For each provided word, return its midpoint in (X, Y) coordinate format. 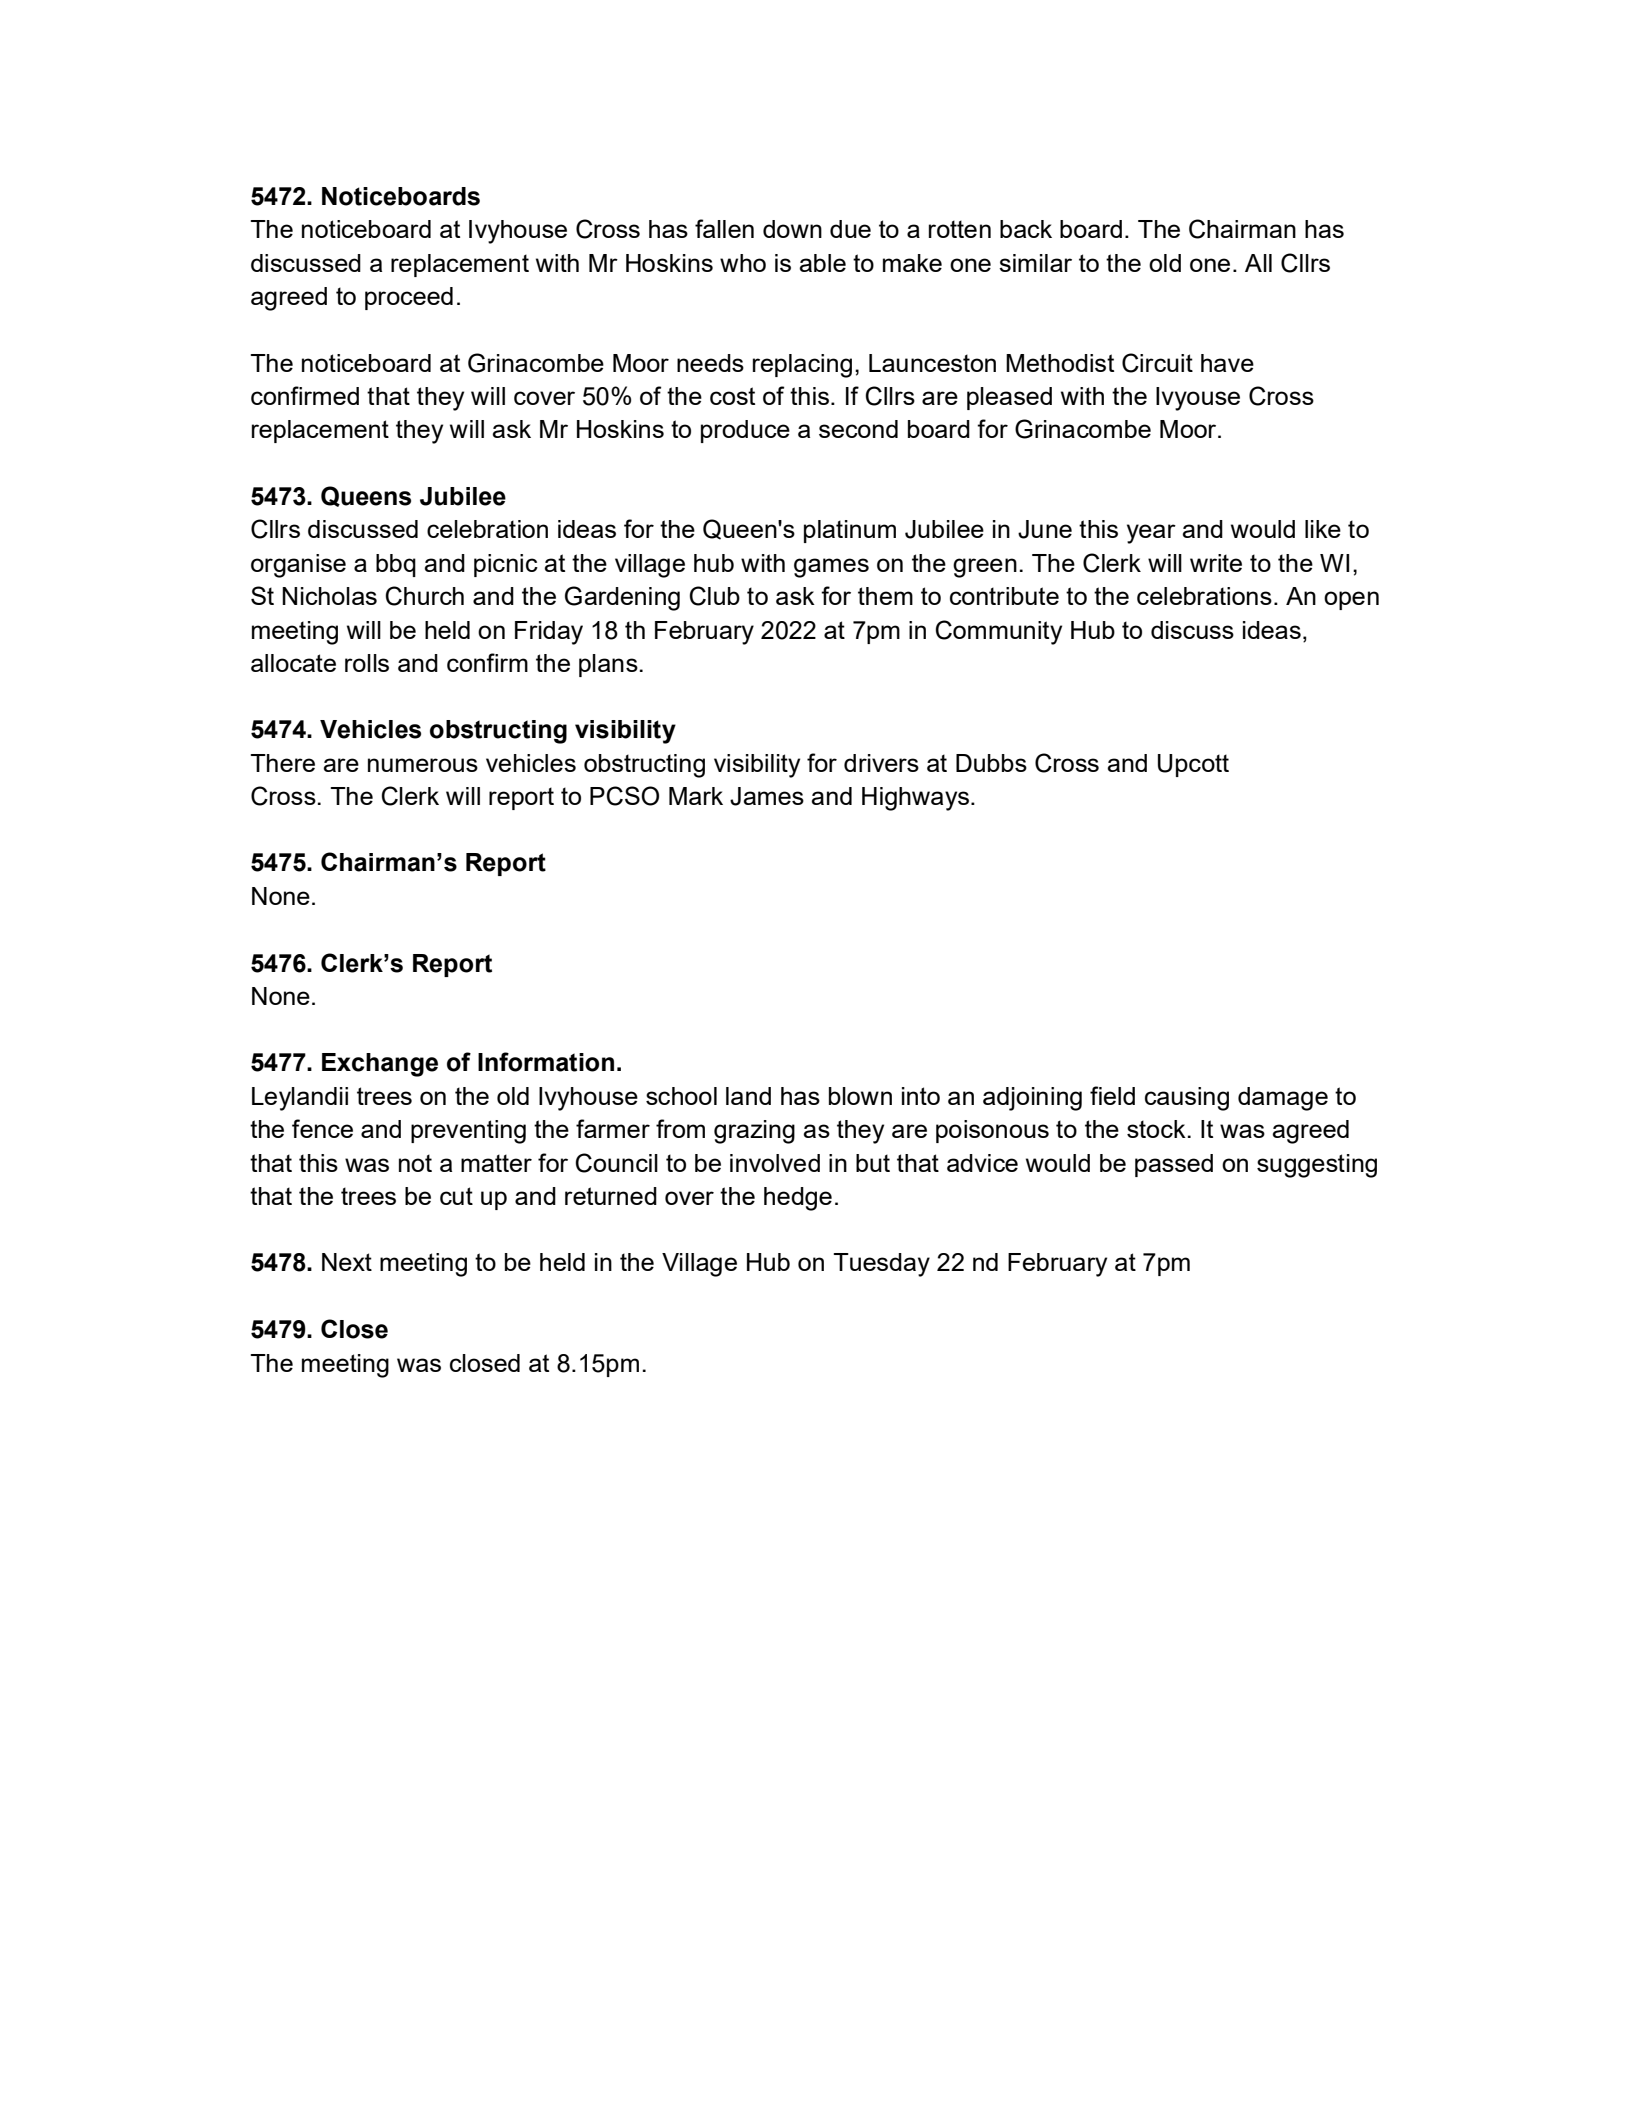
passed (1174, 1165)
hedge (798, 1199)
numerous (423, 765)
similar (1035, 263)
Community (999, 632)
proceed (409, 298)
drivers (881, 763)
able (822, 263)
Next (347, 1262)
